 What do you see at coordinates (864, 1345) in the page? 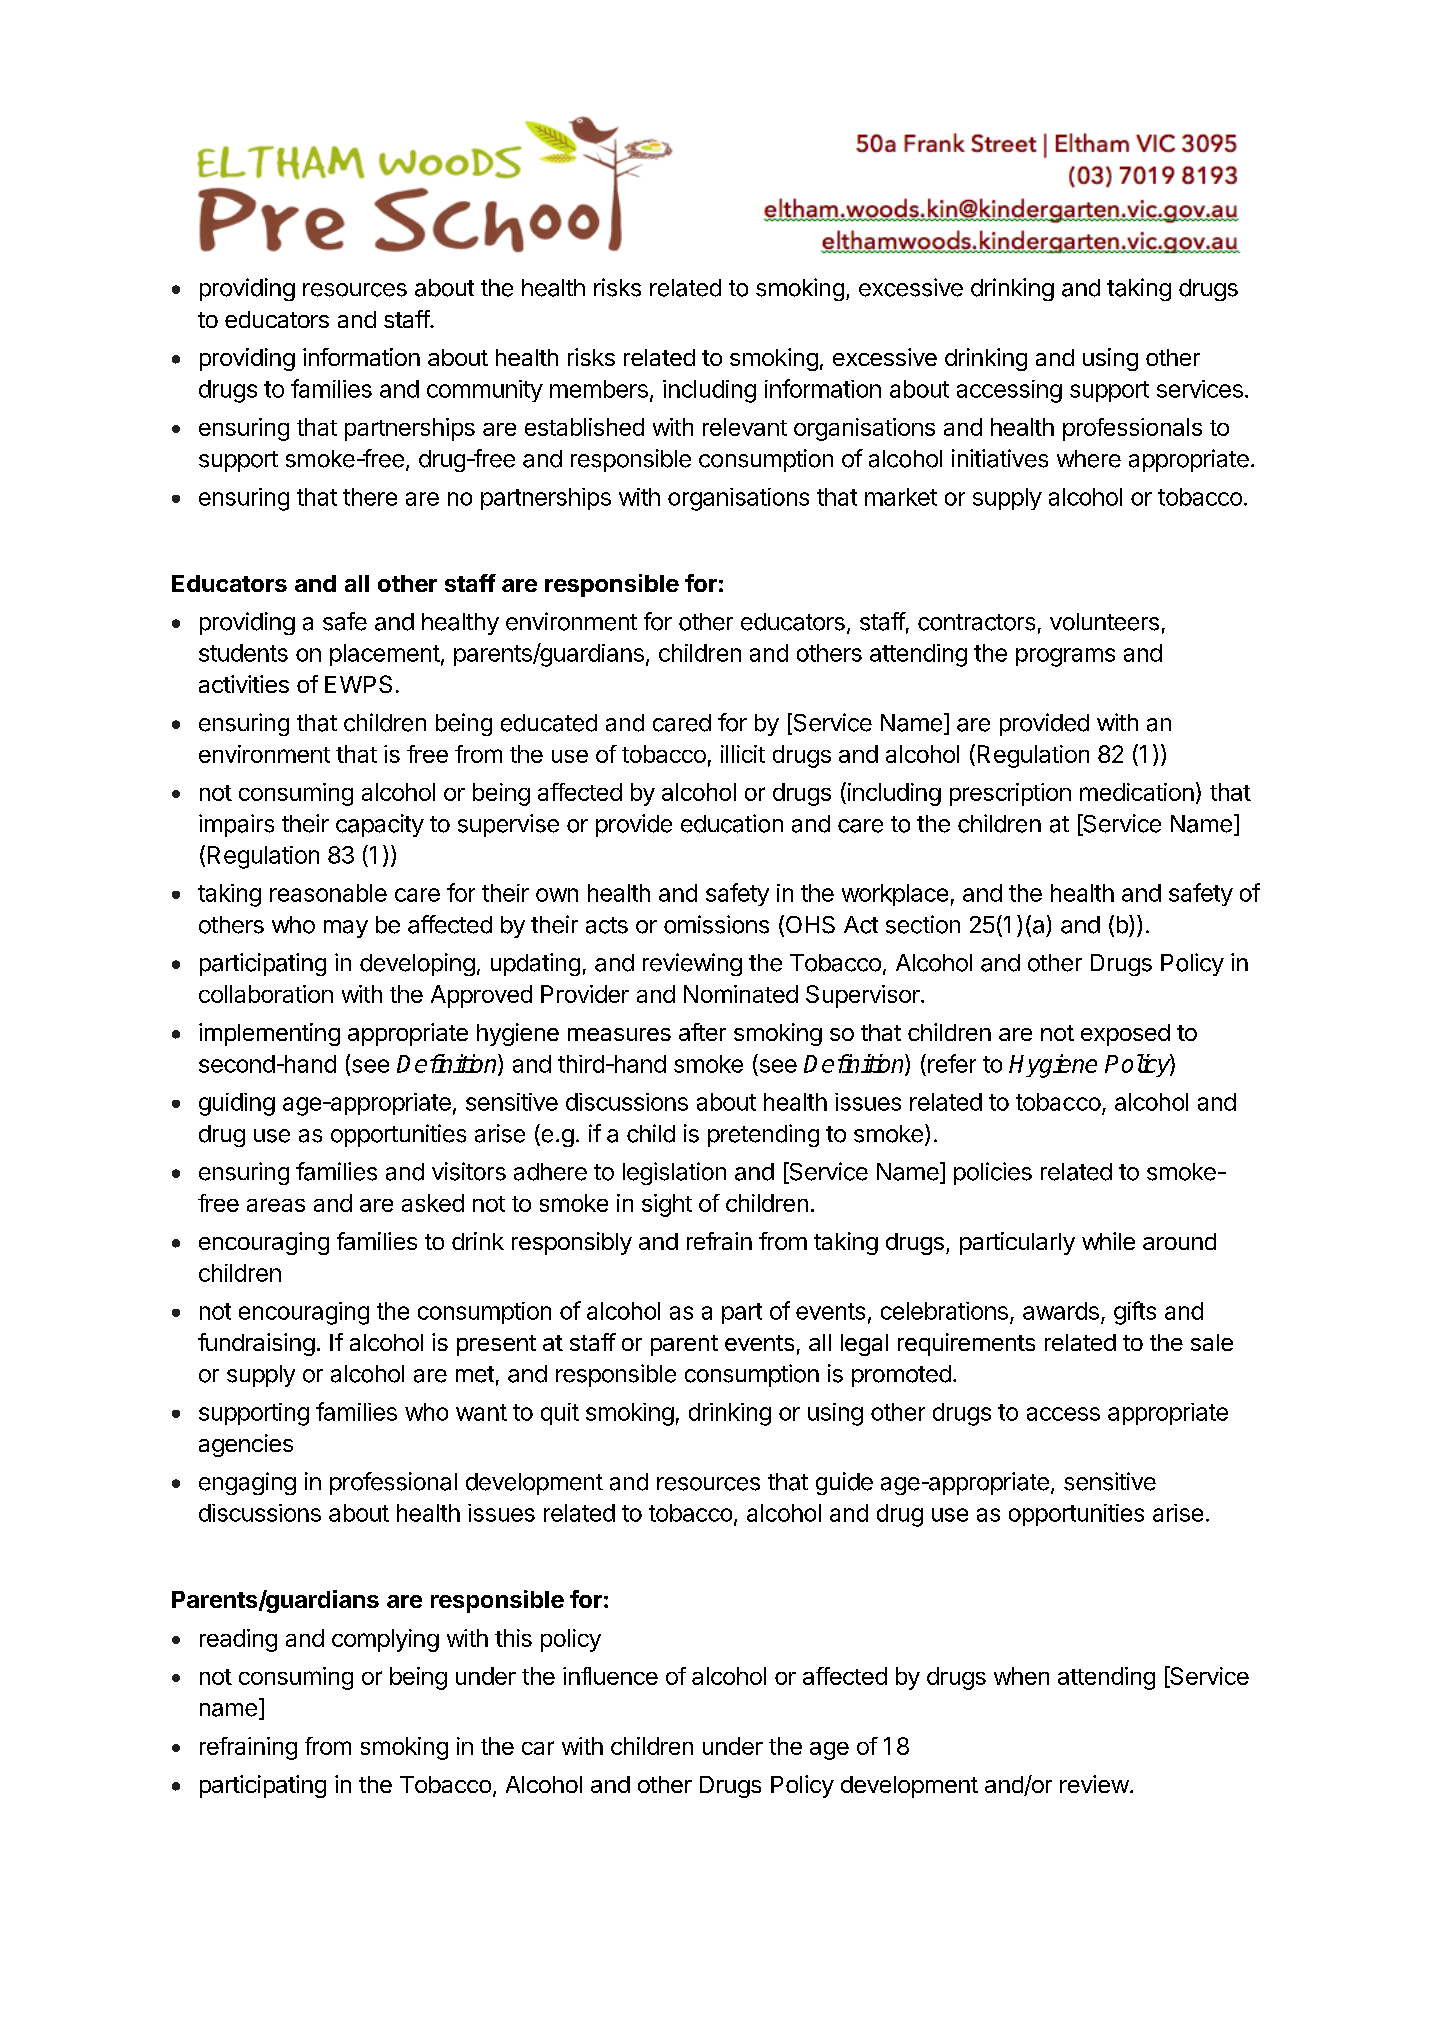
I see `legal` at bounding box center [864, 1345].
